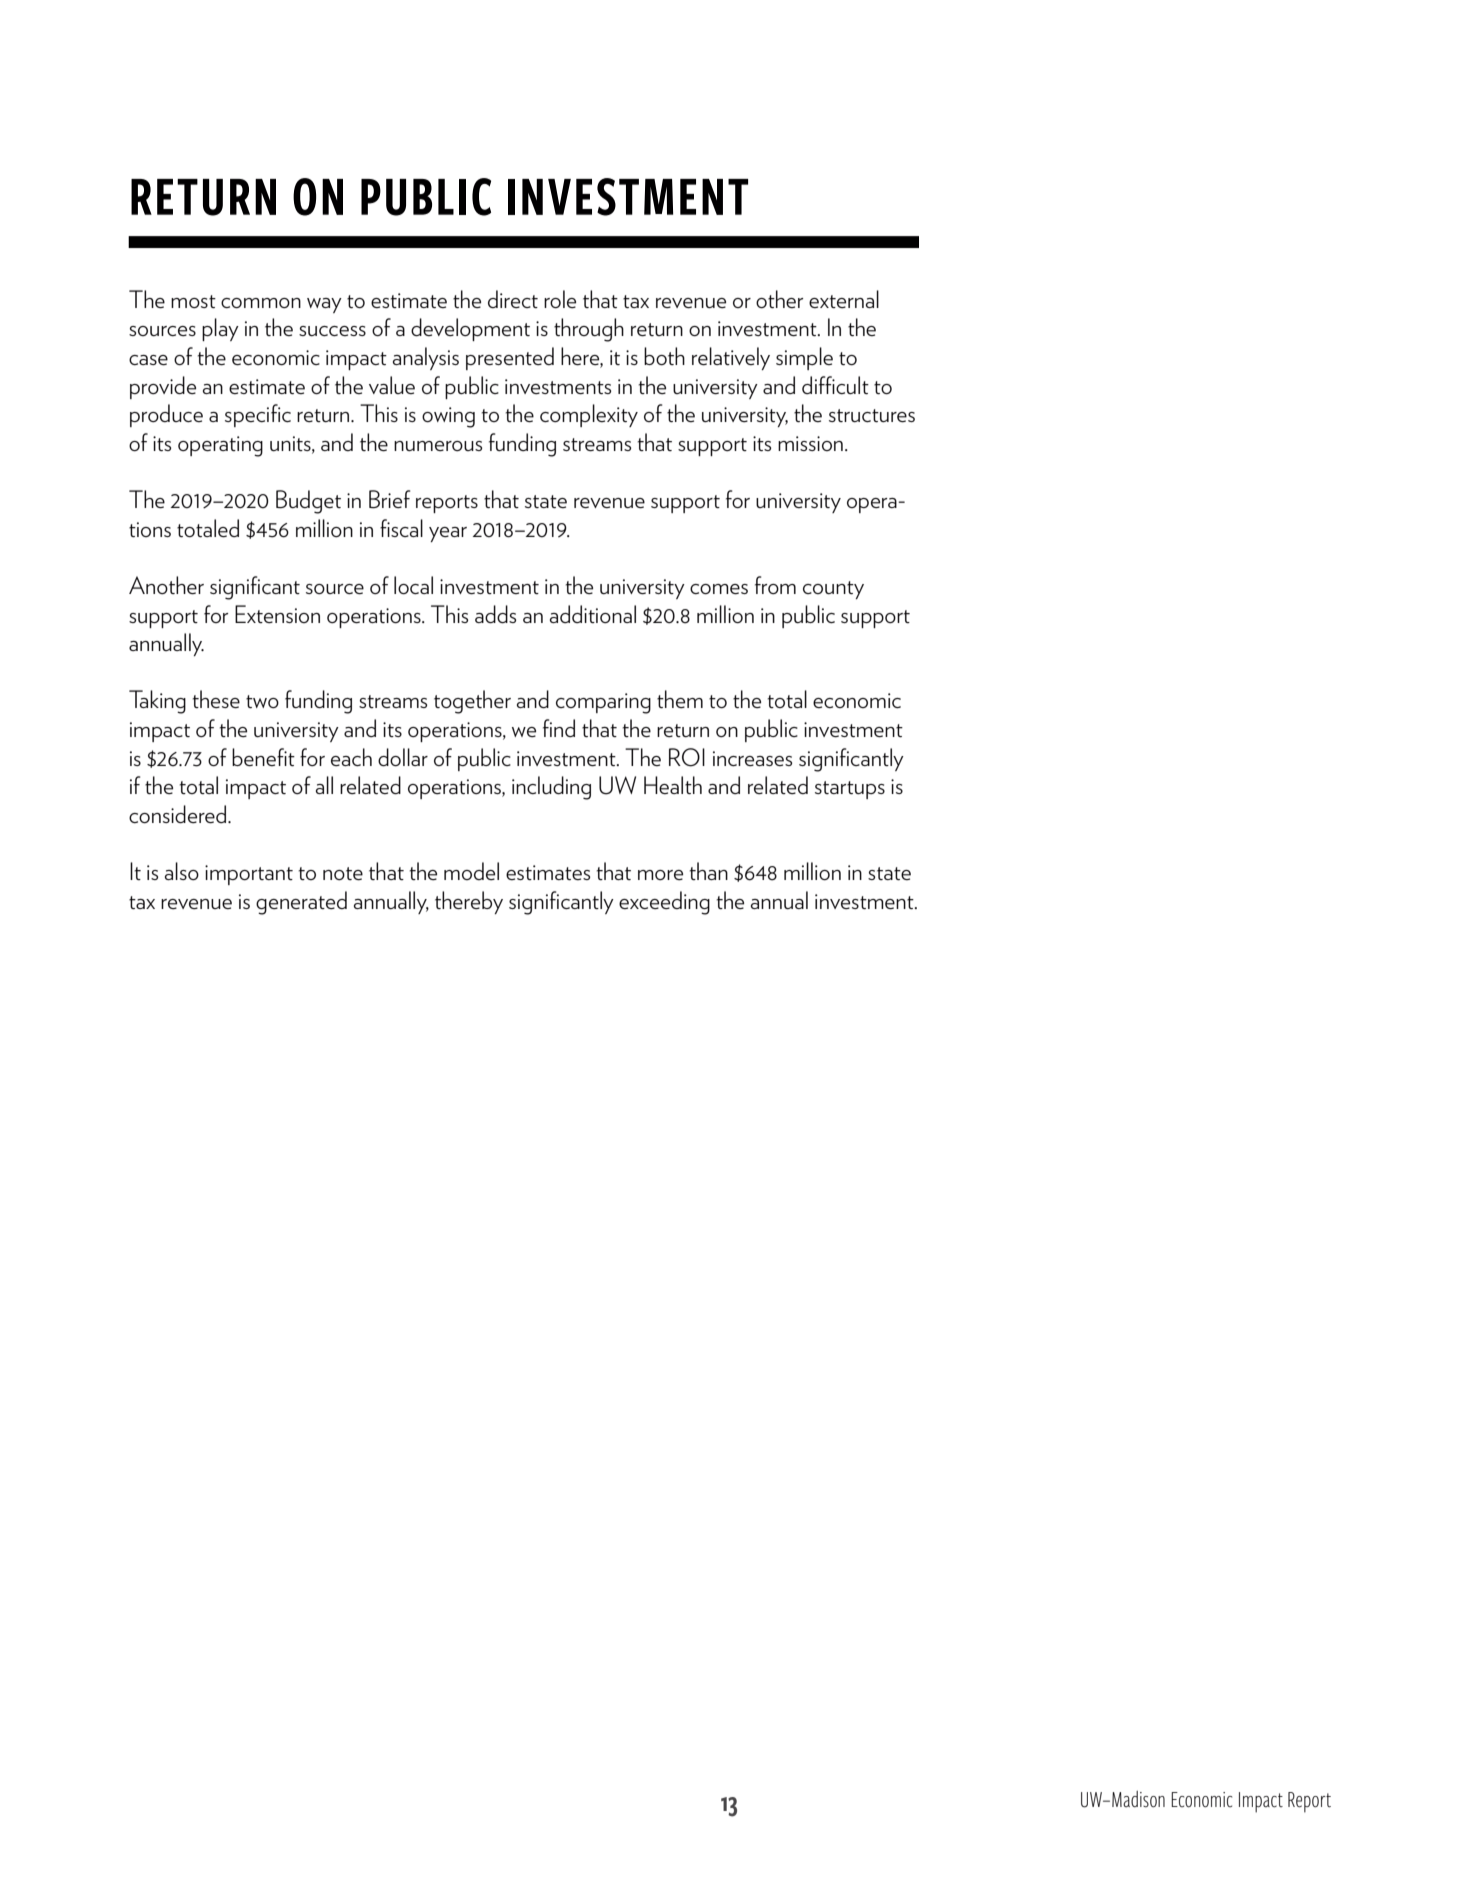 Image resolution: width=1459 pixels, height=1889 pixels. What do you see at coordinates (844, 299) in the document?
I see `external` at bounding box center [844, 299].
